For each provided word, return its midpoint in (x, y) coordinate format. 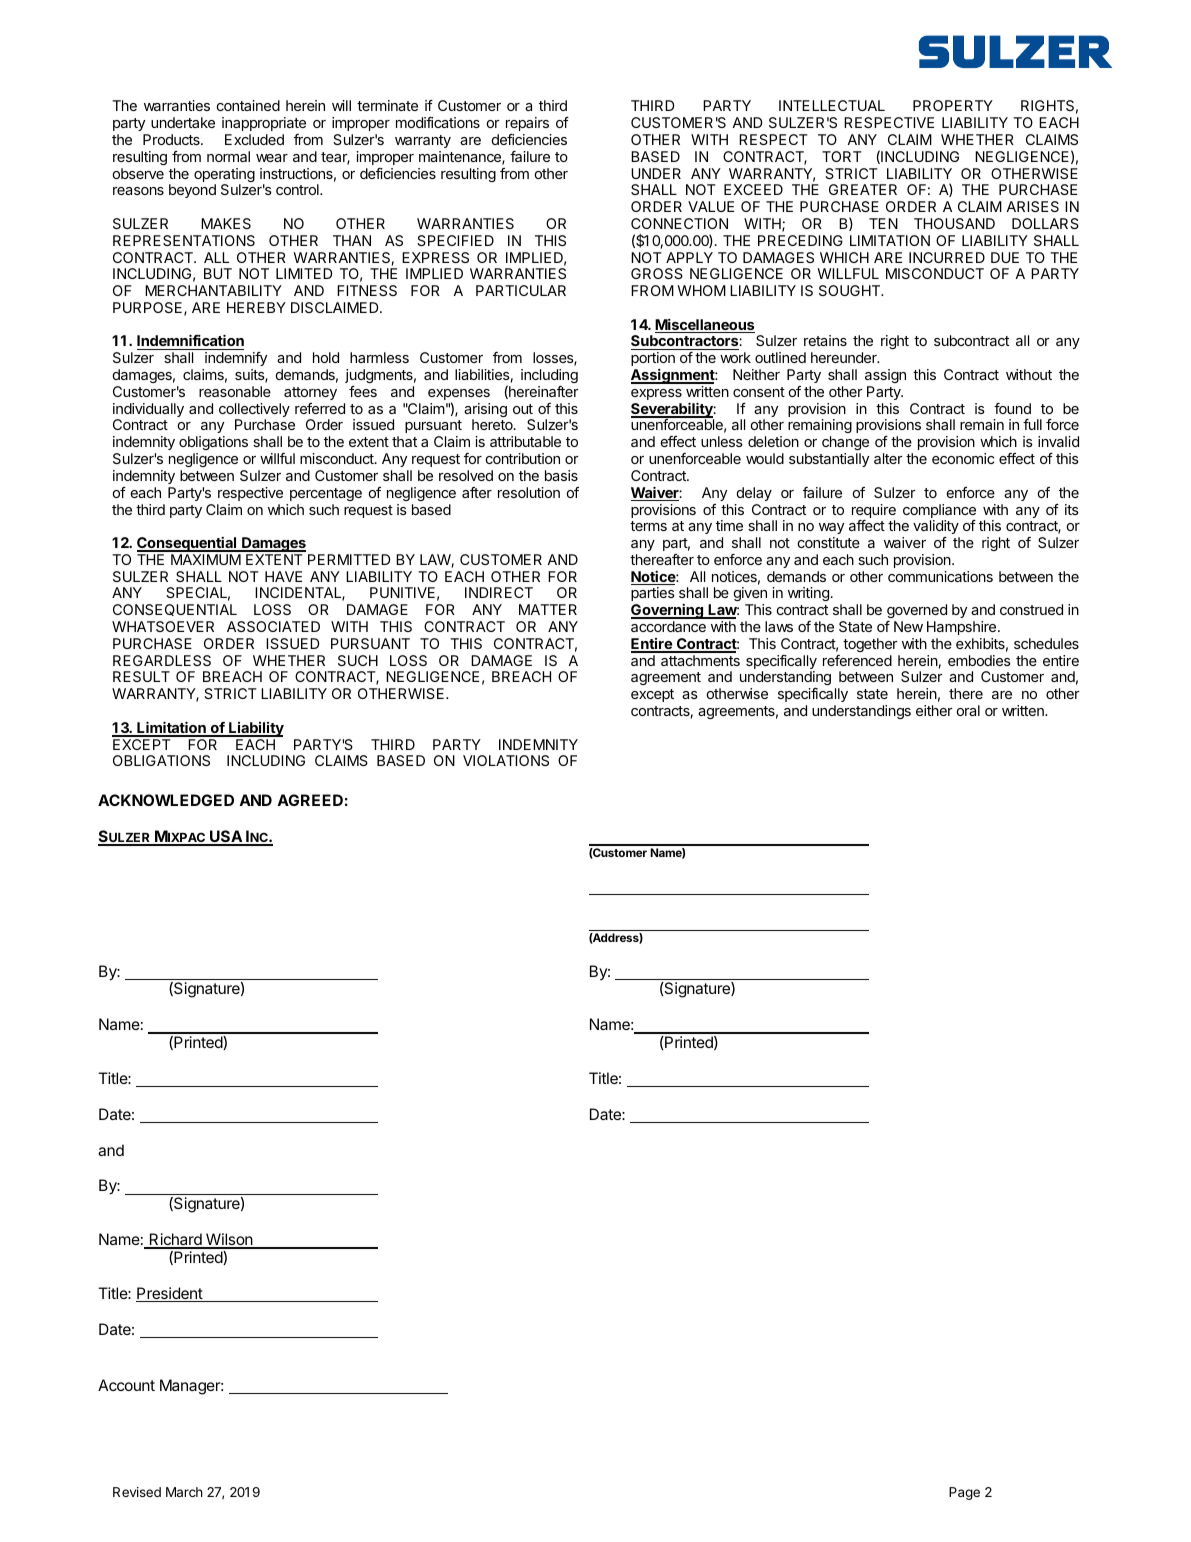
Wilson (229, 1240)
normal (228, 156)
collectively (254, 411)
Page (964, 1493)
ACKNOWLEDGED (166, 800)
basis (561, 475)
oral (968, 710)
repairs (527, 124)
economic (963, 458)
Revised (137, 1492)
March (184, 1492)
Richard (175, 1240)
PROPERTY (953, 105)
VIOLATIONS (506, 760)
